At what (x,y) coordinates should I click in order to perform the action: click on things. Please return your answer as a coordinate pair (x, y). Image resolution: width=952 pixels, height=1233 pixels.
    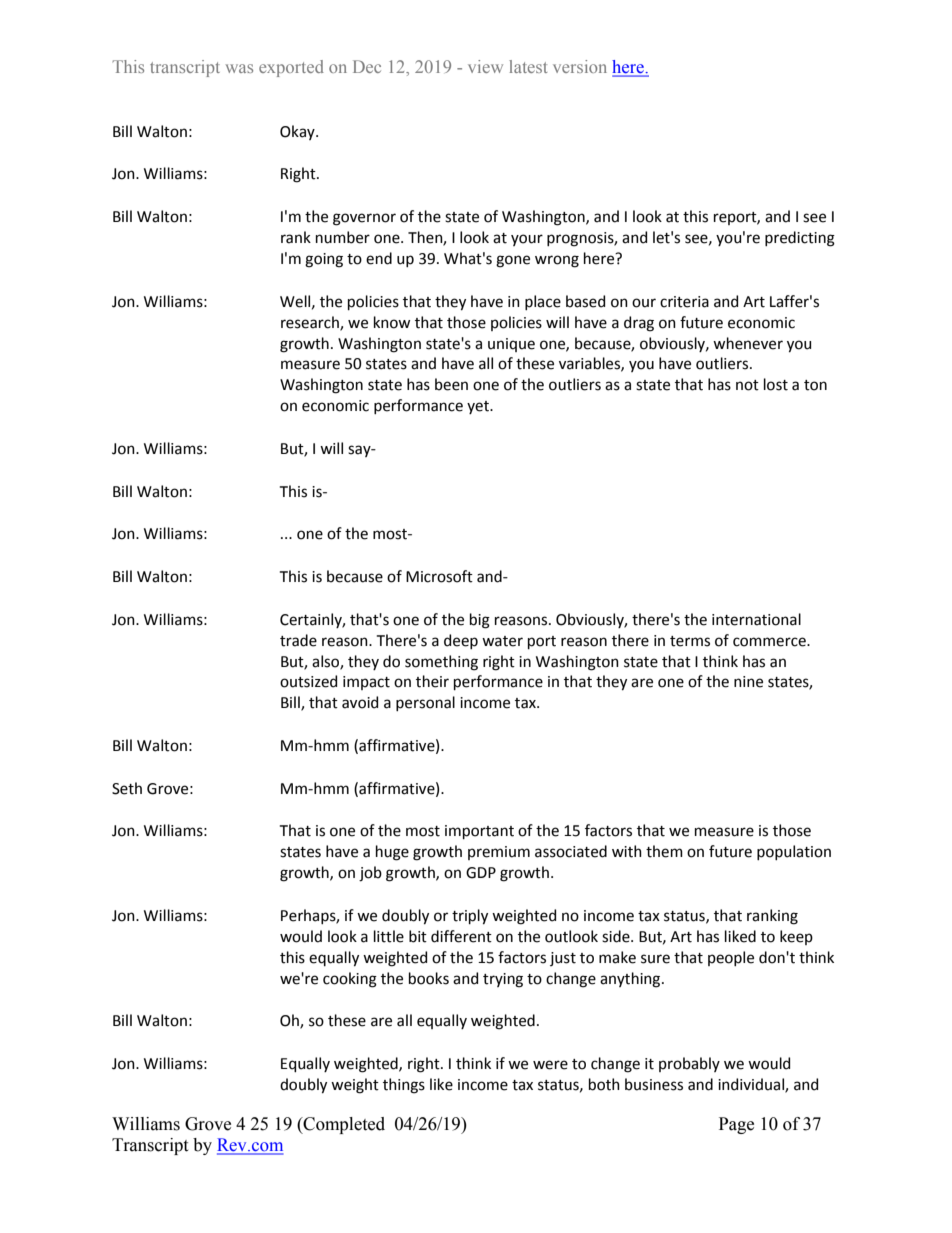
    Looking at the image, I should click on (404, 1086).
